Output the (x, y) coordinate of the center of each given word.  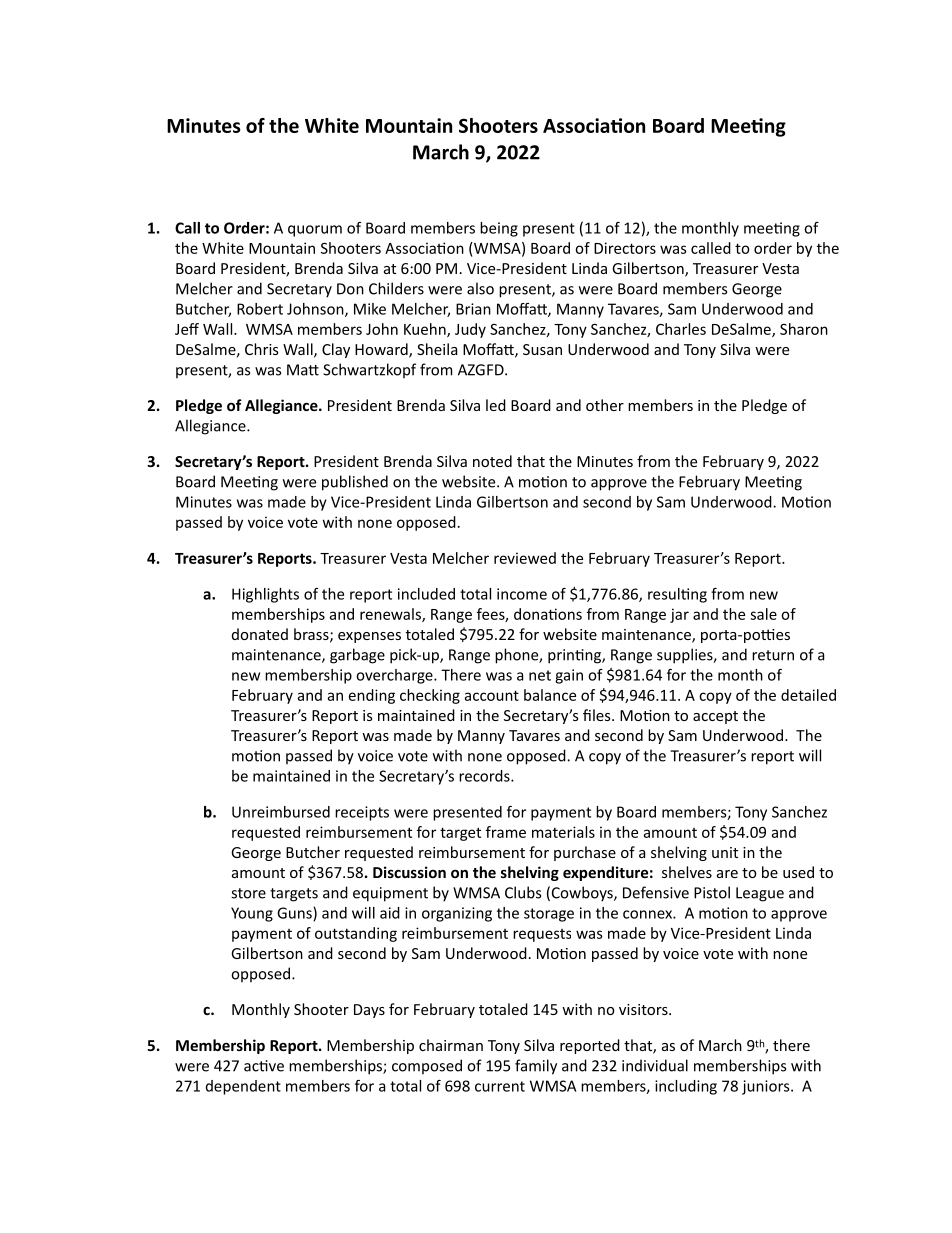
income (522, 594)
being (499, 229)
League (760, 894)
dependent (243, 1087)
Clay (336, 350)
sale (763, 614)
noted (492, 461)
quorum (315, 231)
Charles (681, 329)
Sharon (804, 329)
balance (550, 695)
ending (372, 696)
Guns (295, 914)
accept (715, 717)
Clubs (523, 892)
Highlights (265, 595)
